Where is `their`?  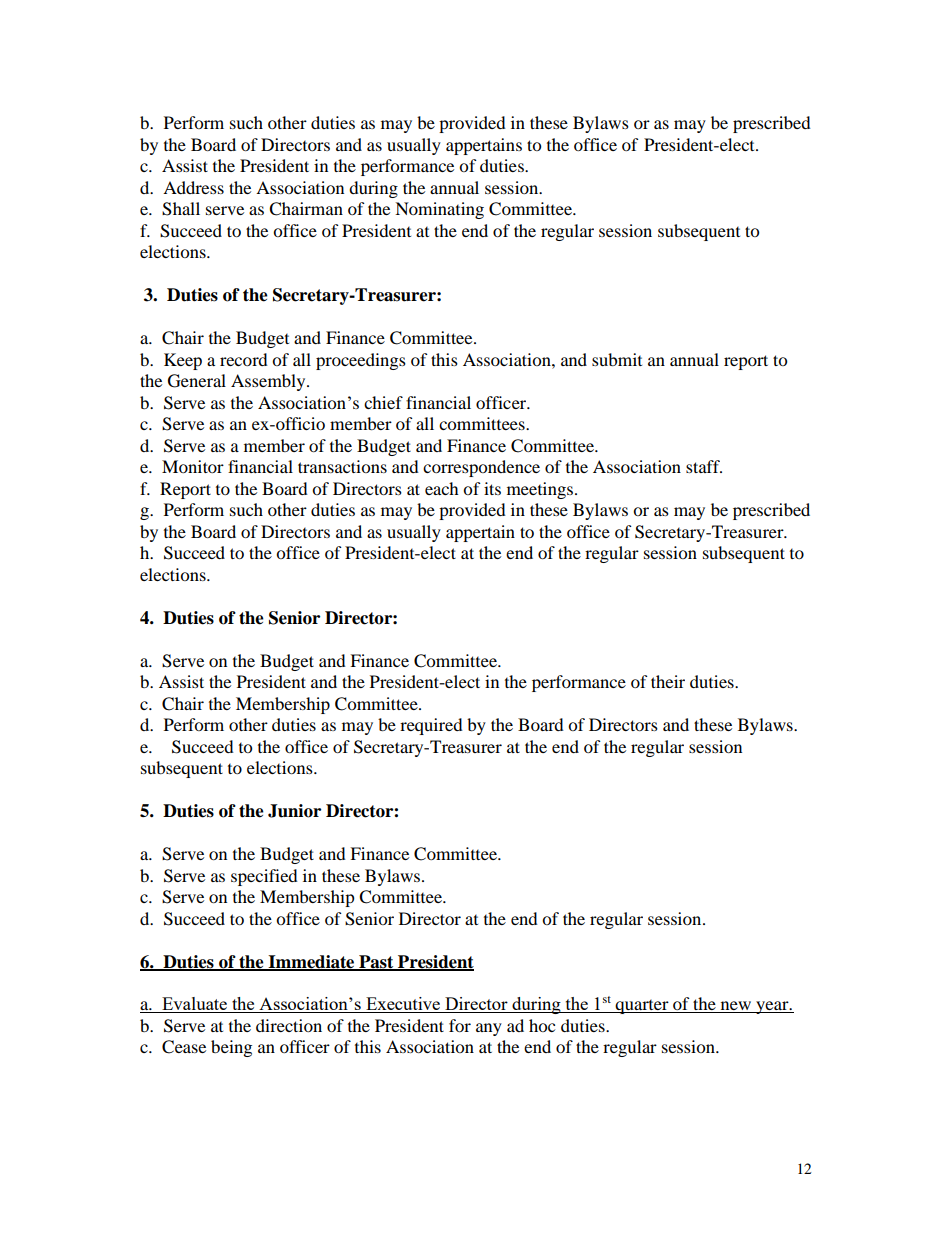
their is located at coordinates (668, 681).
